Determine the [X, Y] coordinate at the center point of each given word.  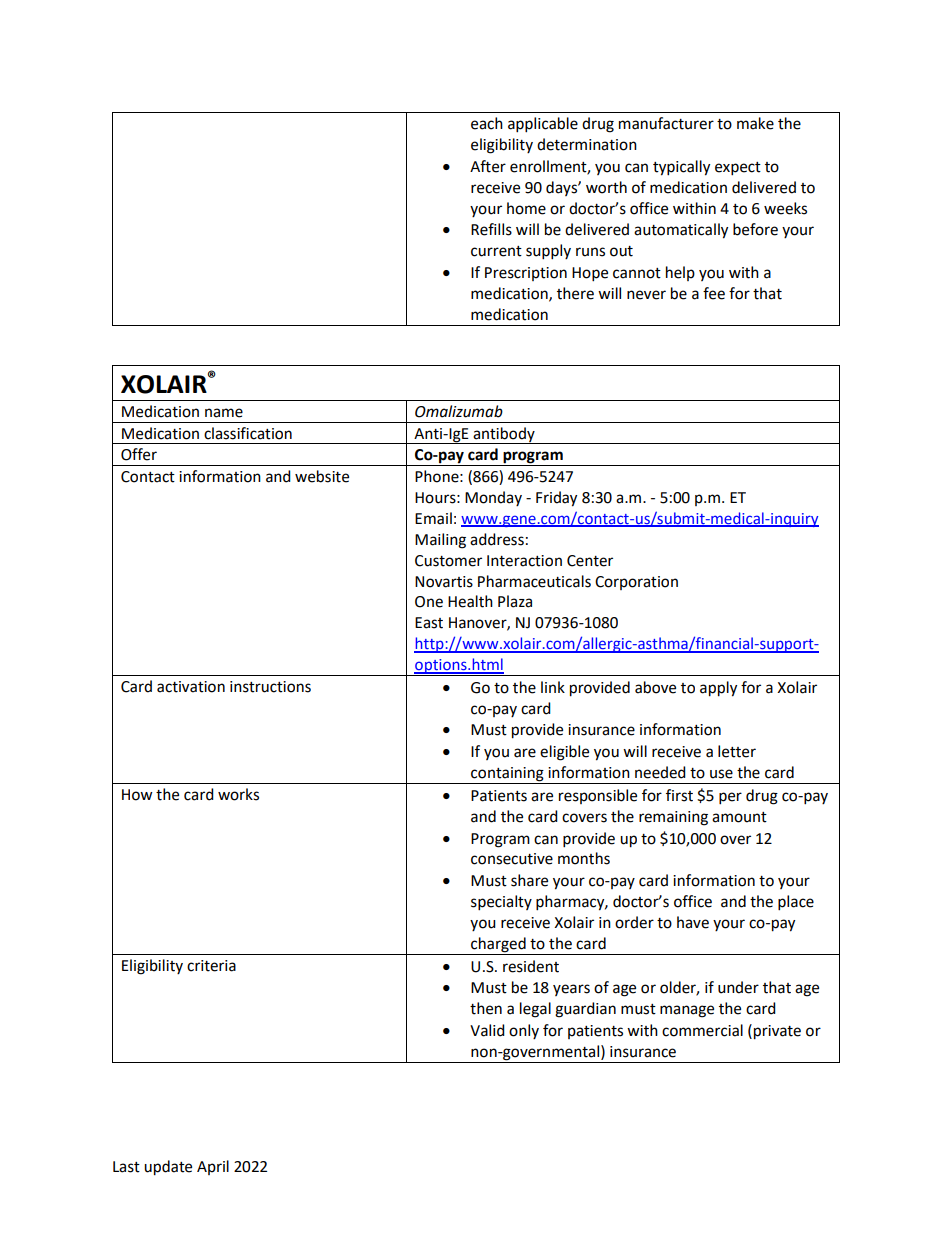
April [213, 1167]
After [488, 166]
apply [718, 689]
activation [191, 687]
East [429, 623]
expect [738, 169]
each [487, 123]
